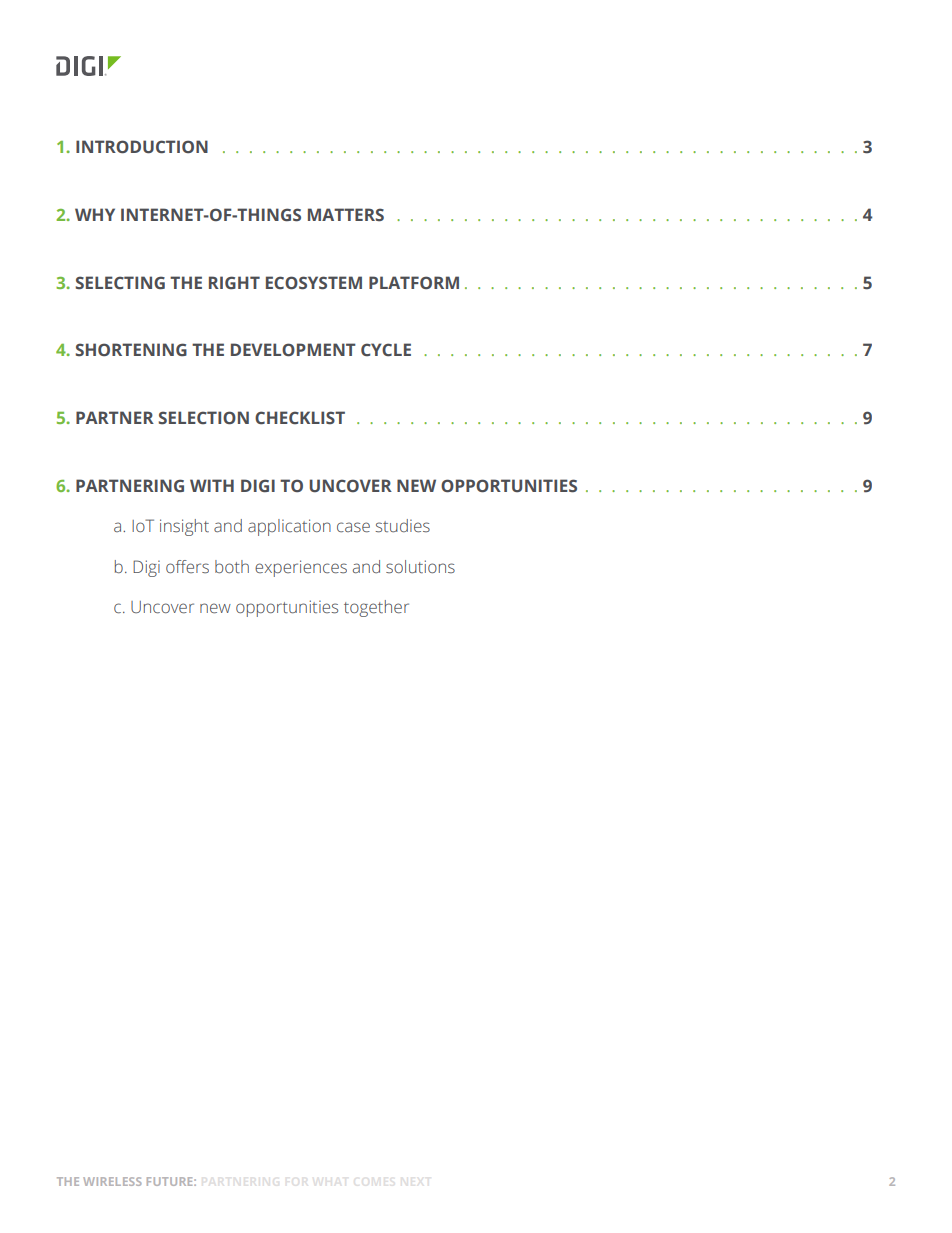 Image resolution: width=952 pixels, height=1233 pixels. Describe the element at coordinates (420, 567) in the image. I see `solutions` at that location.
